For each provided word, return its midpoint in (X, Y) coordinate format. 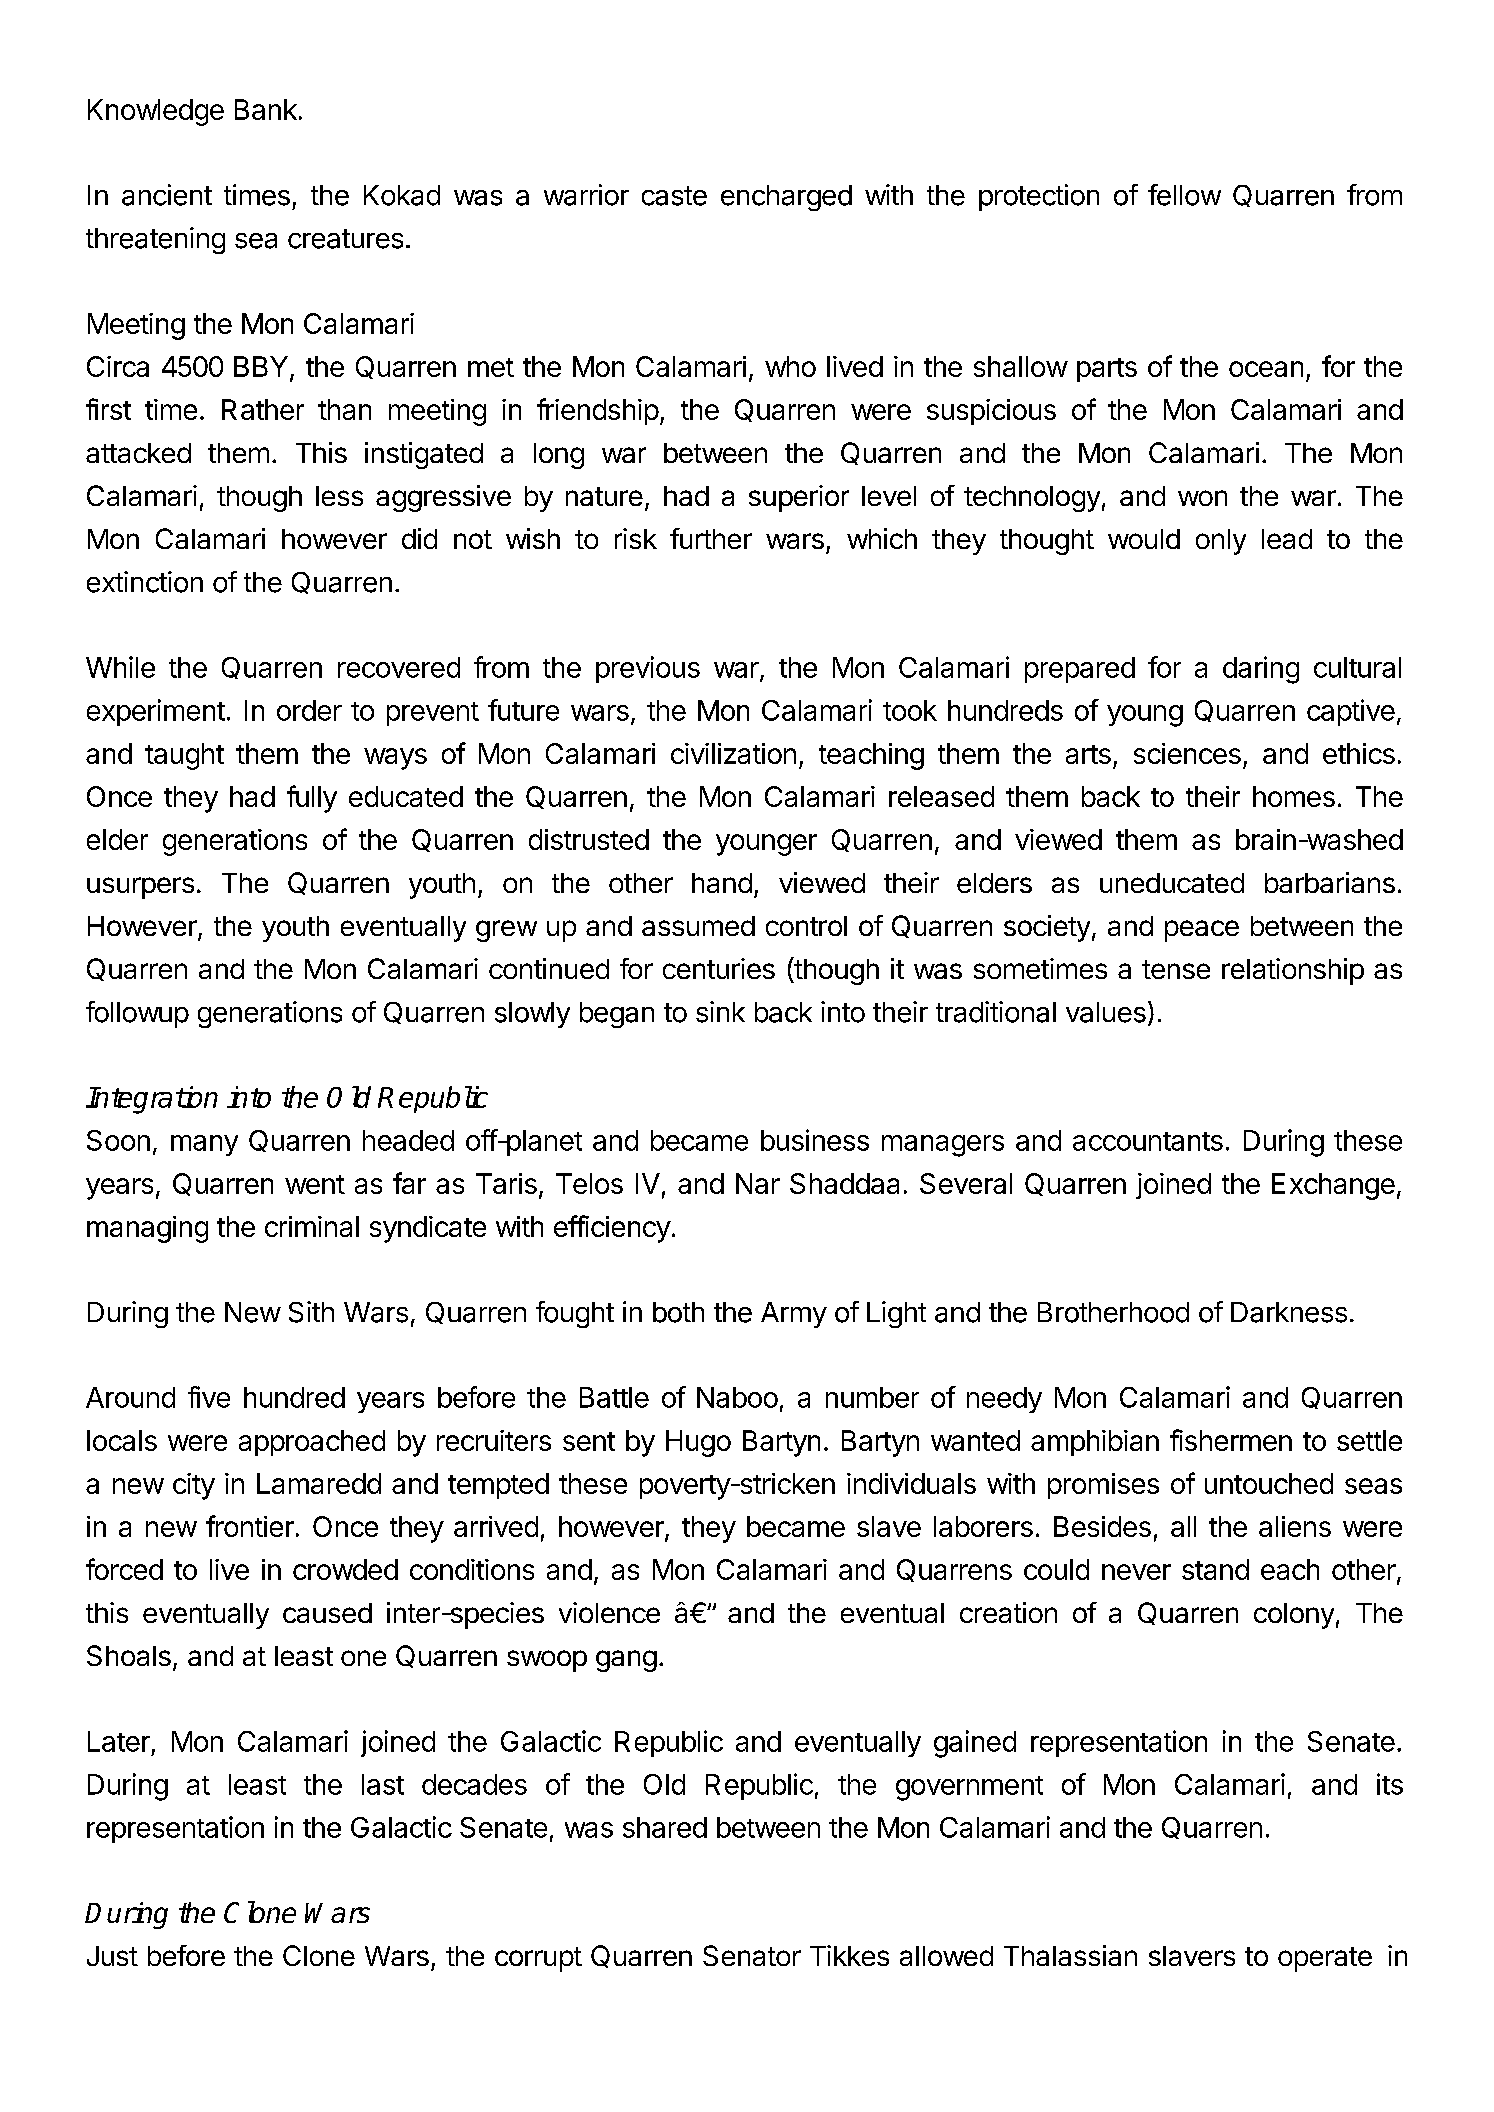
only (1221, 542)
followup (137, 1014)
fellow (1184, 195)
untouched (1269, 1483)
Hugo (698, 1443)
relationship (1293, 971)
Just (112, 1956)
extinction (145, 582)
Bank (266, 109)
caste (674, 196)
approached (312, 1443)
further (711, 538)
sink (720, 1012)
